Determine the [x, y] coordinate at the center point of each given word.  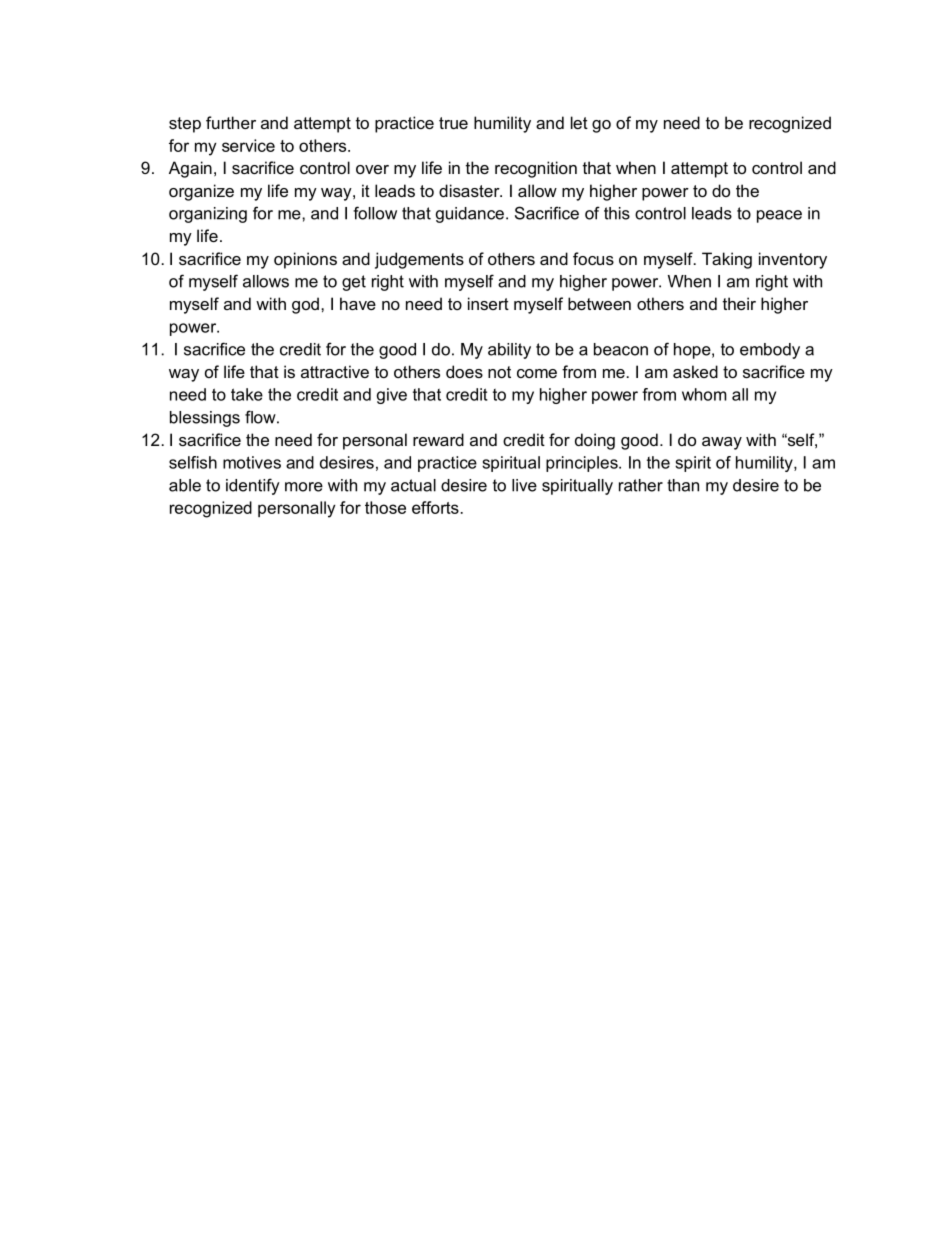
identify [253, 486]
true [453, 123]
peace [779, 216]
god [305, 305]
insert [488, 303]
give [392, 396]
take [247, 394]
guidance [470, 215]
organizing [208, 215]
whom [704, 394]
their [739, 303]
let [579, 122]
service [248, 145]
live [524, 485]
